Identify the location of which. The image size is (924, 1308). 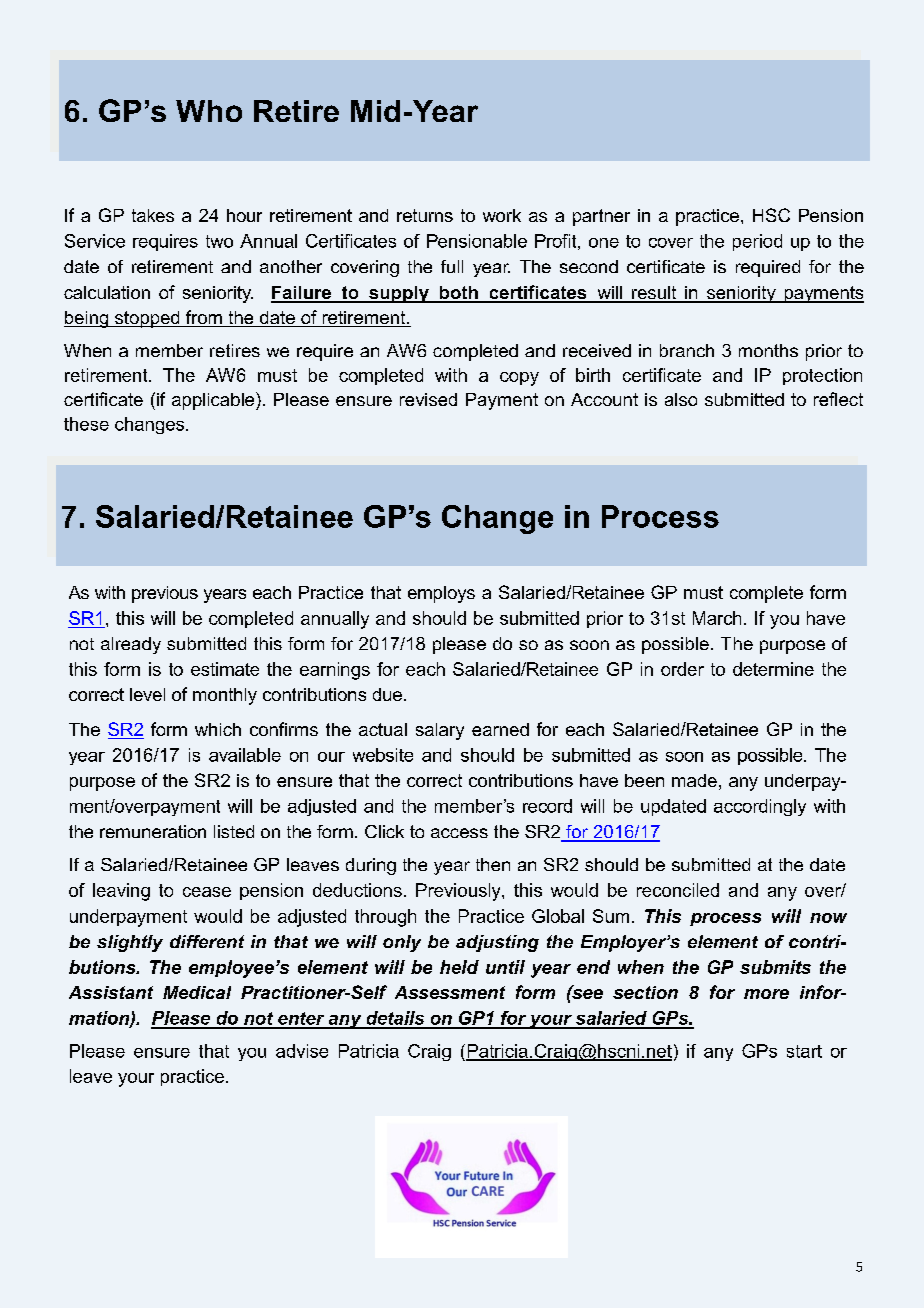
(218, 729).
